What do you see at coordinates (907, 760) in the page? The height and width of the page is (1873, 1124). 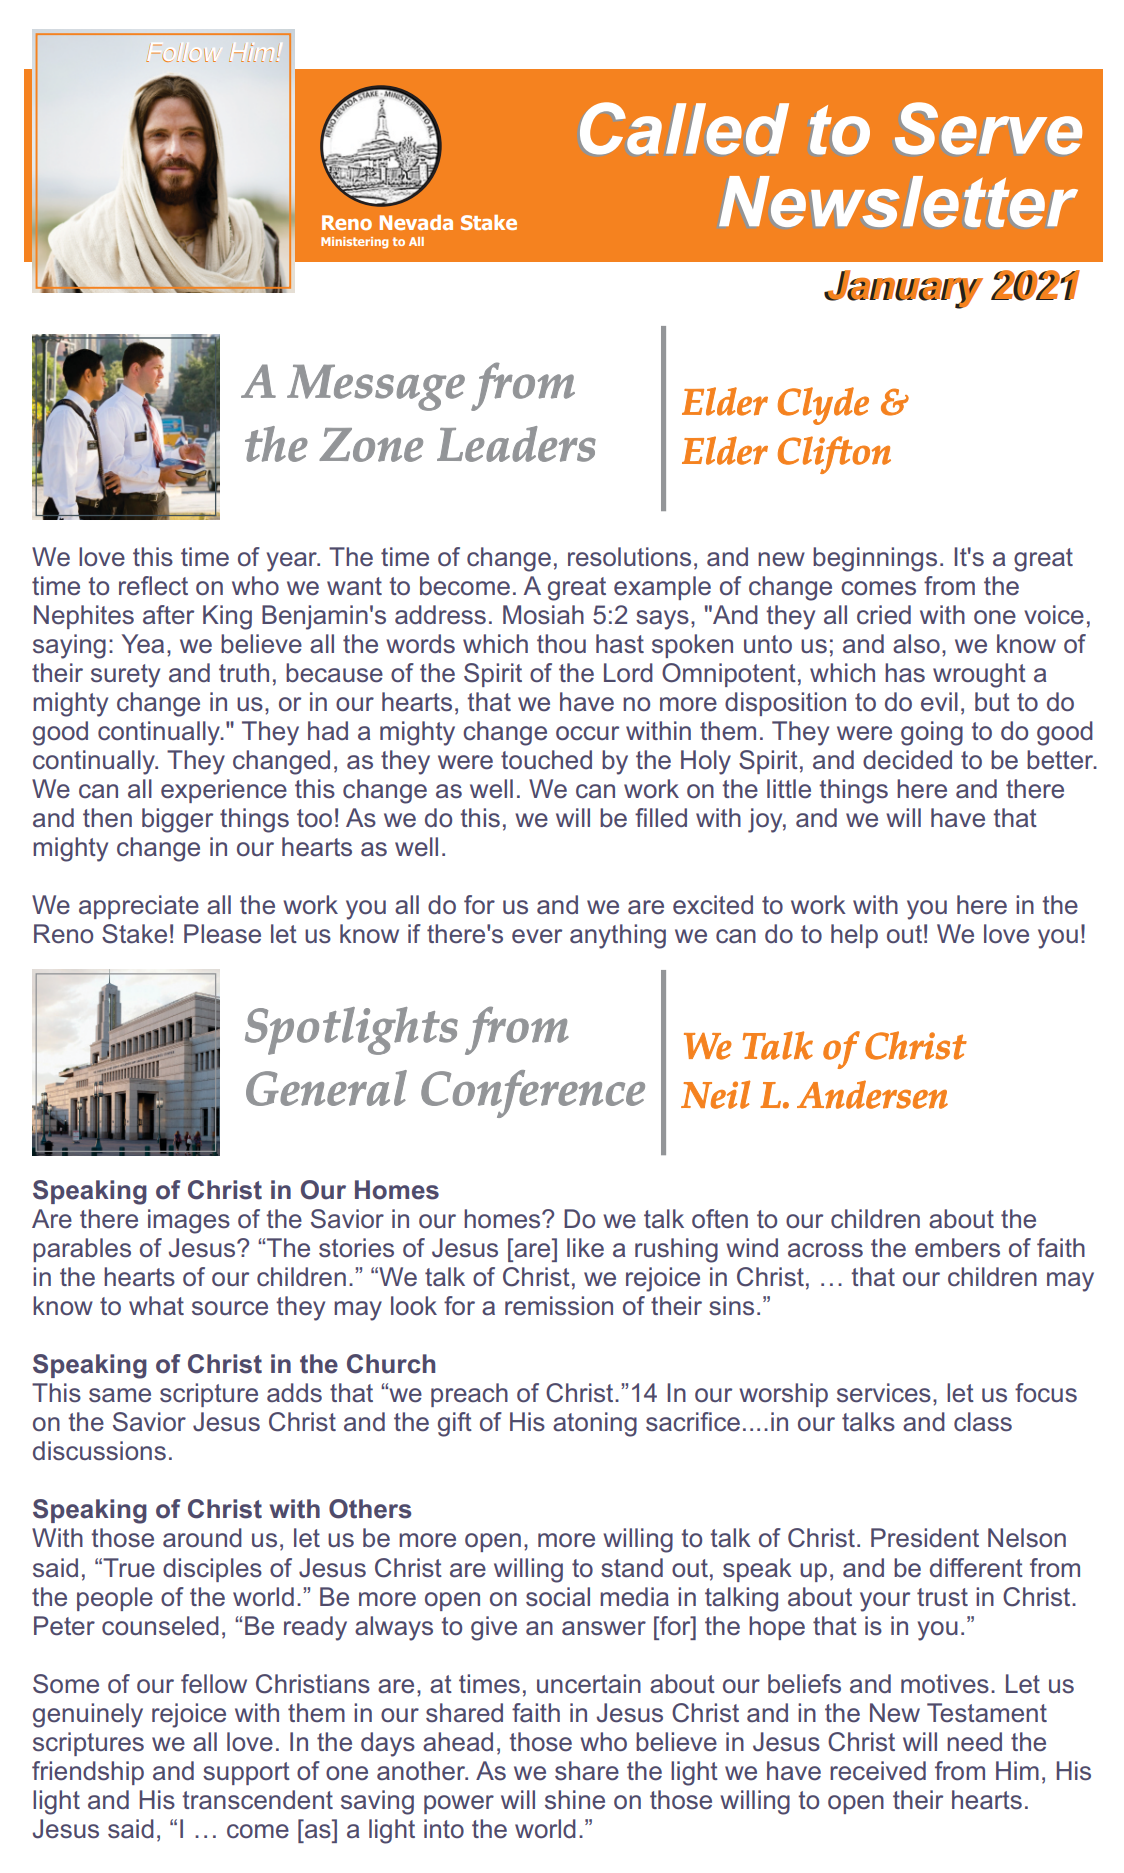 I see `decided` at bounding box center [907, 760].
